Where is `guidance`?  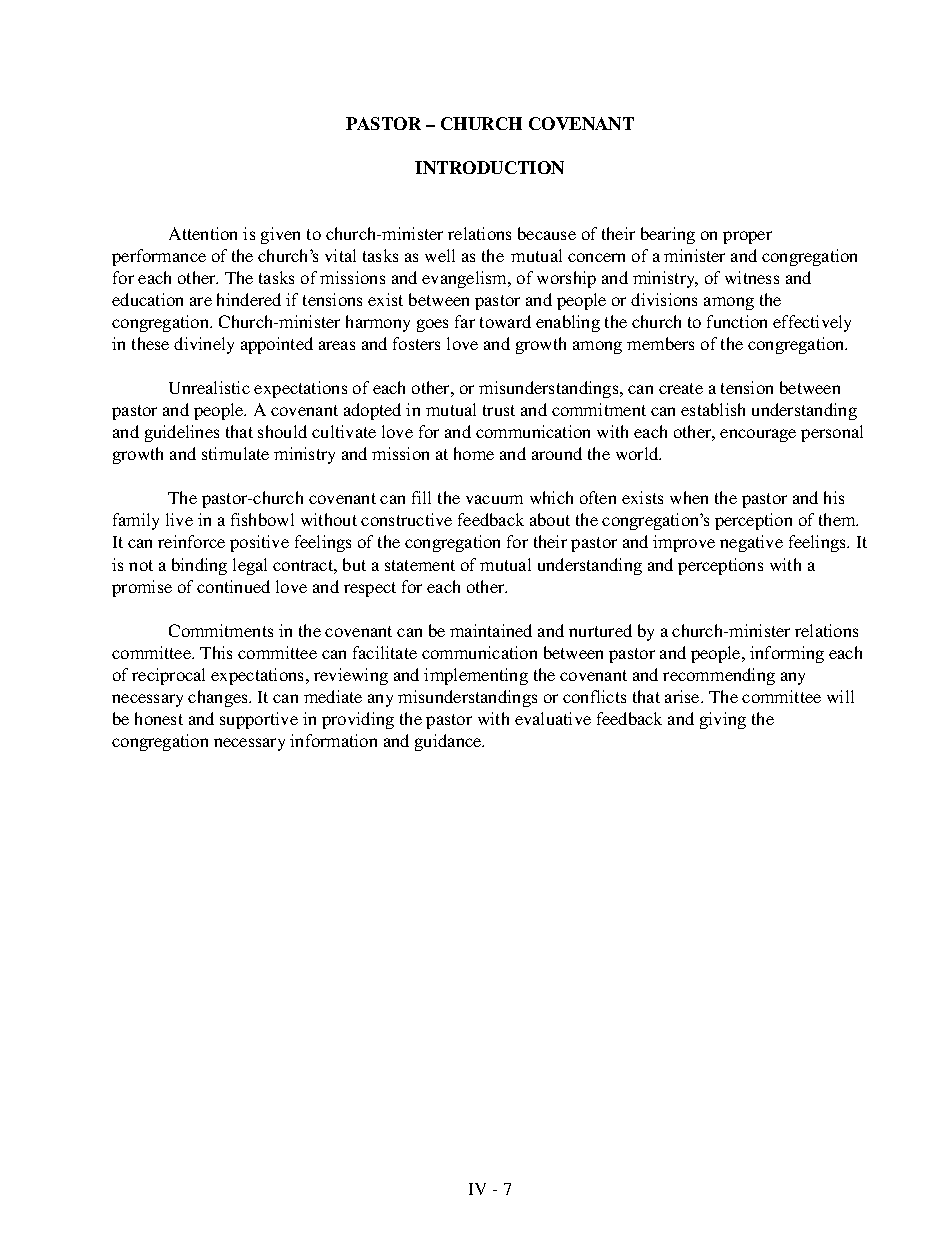
guidance is located at coordinates (449, 742).
